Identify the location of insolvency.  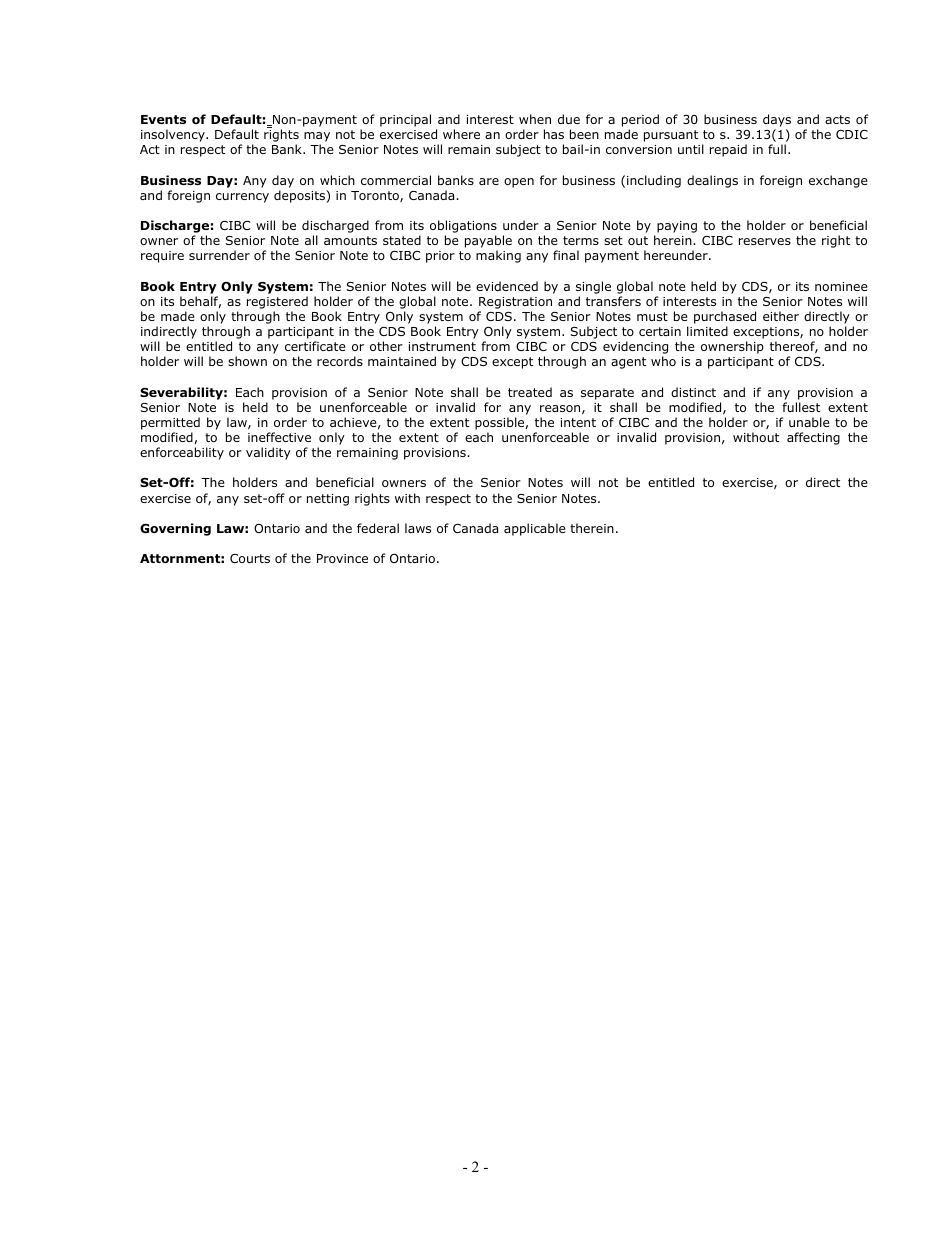
(174, 135).
